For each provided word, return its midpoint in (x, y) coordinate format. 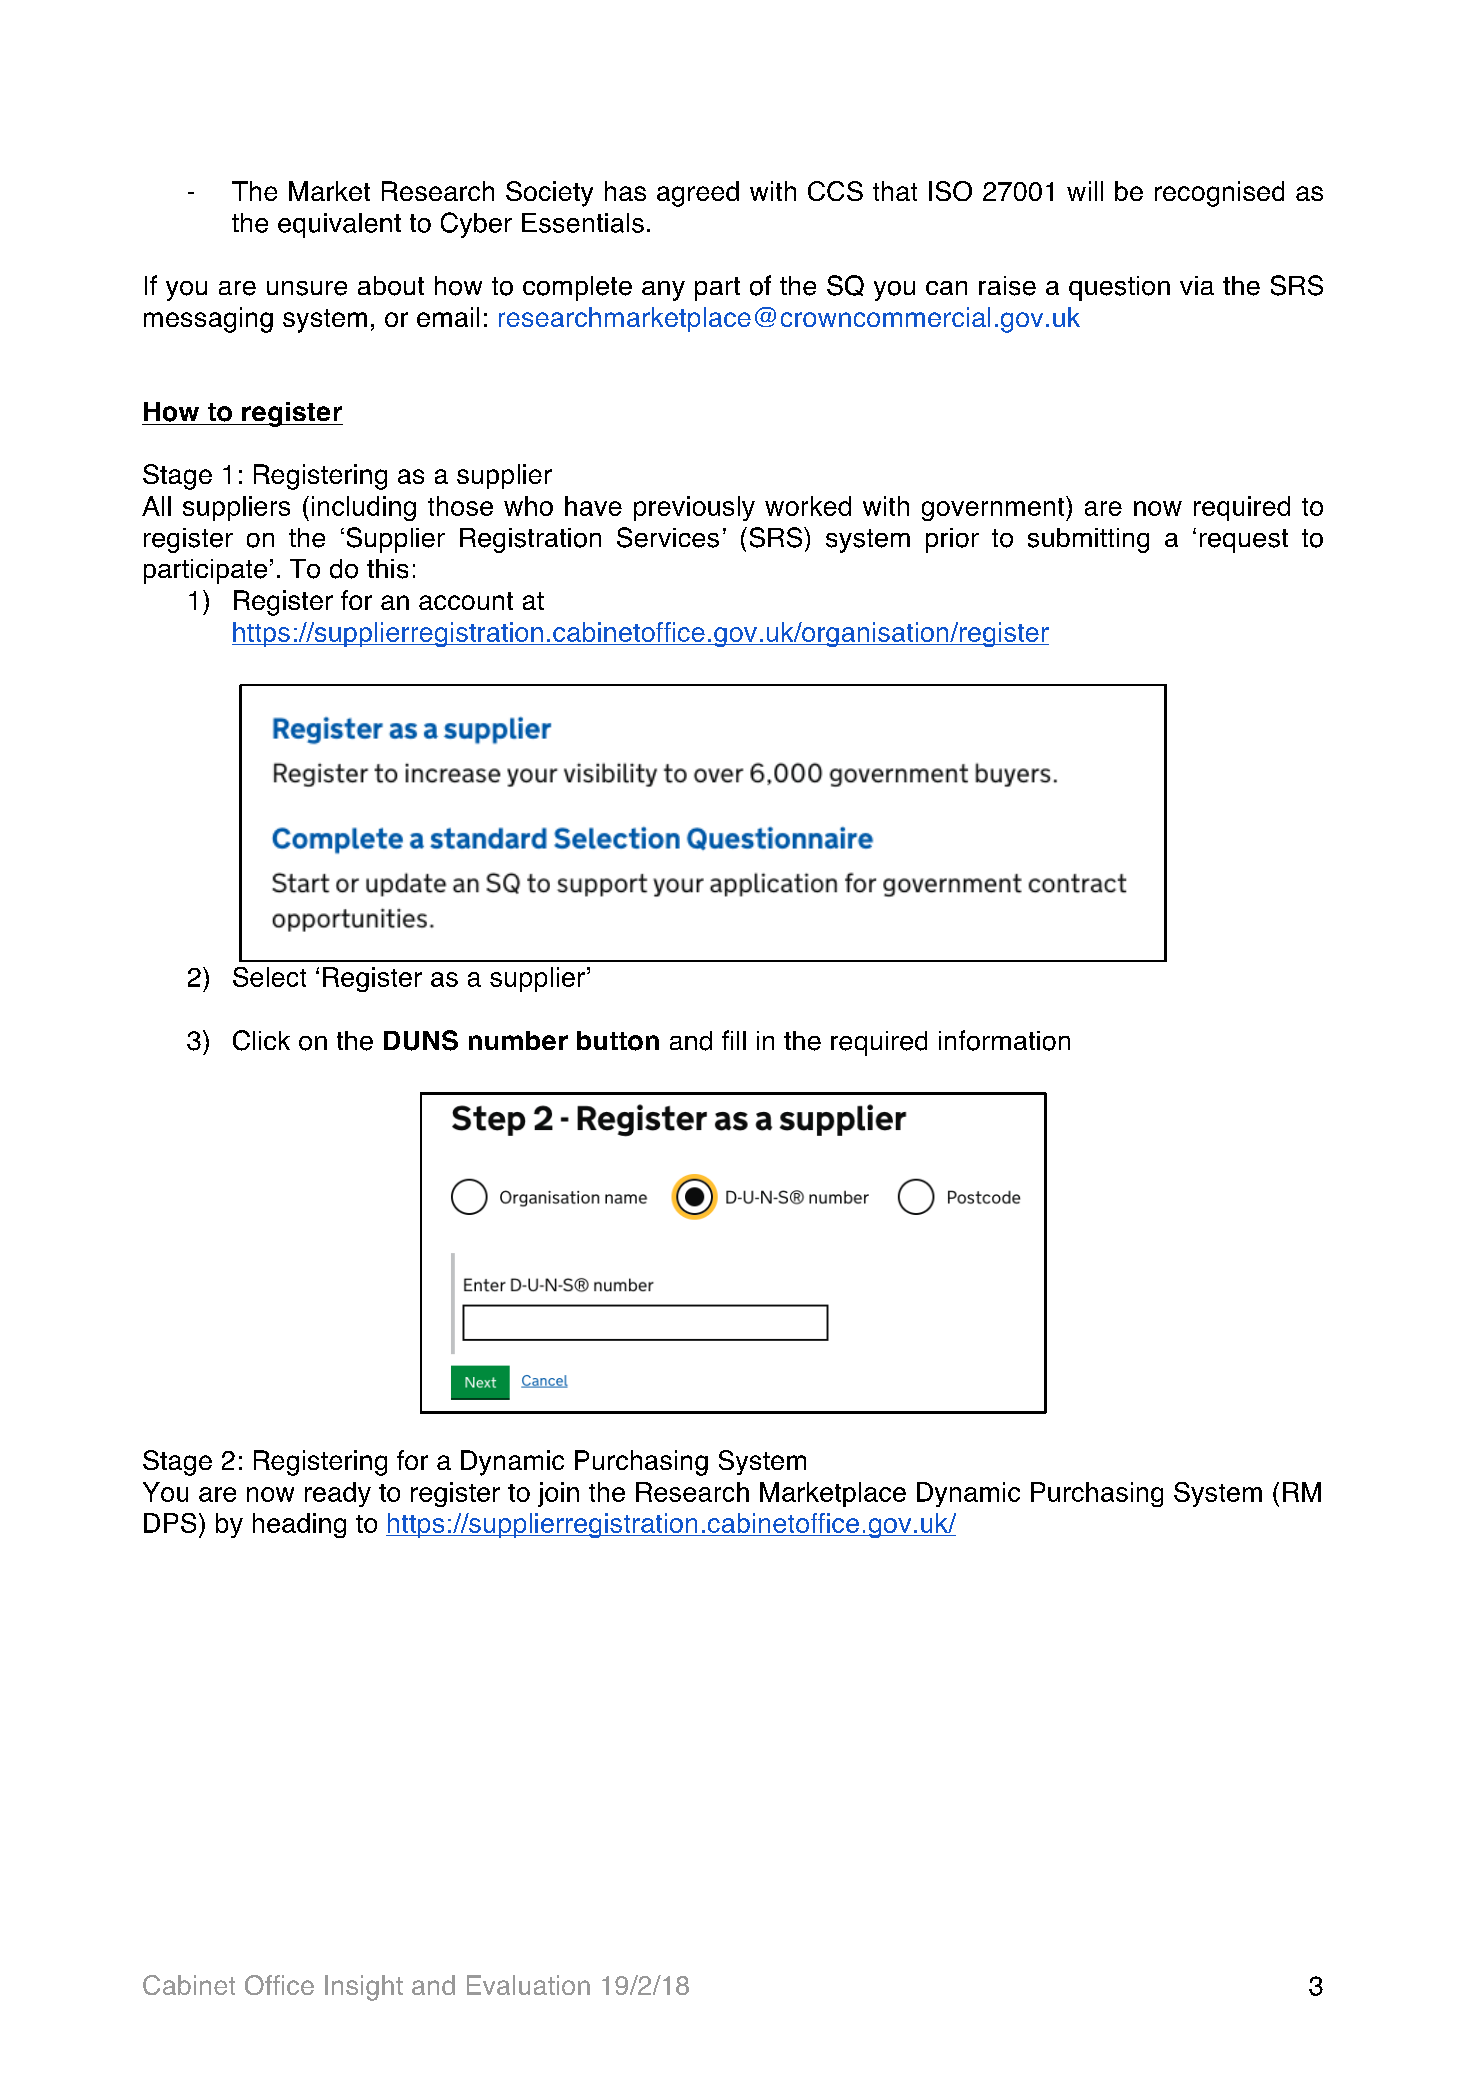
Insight (364, 1988)
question (1119, 288)
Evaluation (528, 1985)
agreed (698, 194)
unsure (307, 288)
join (558, 1494)
